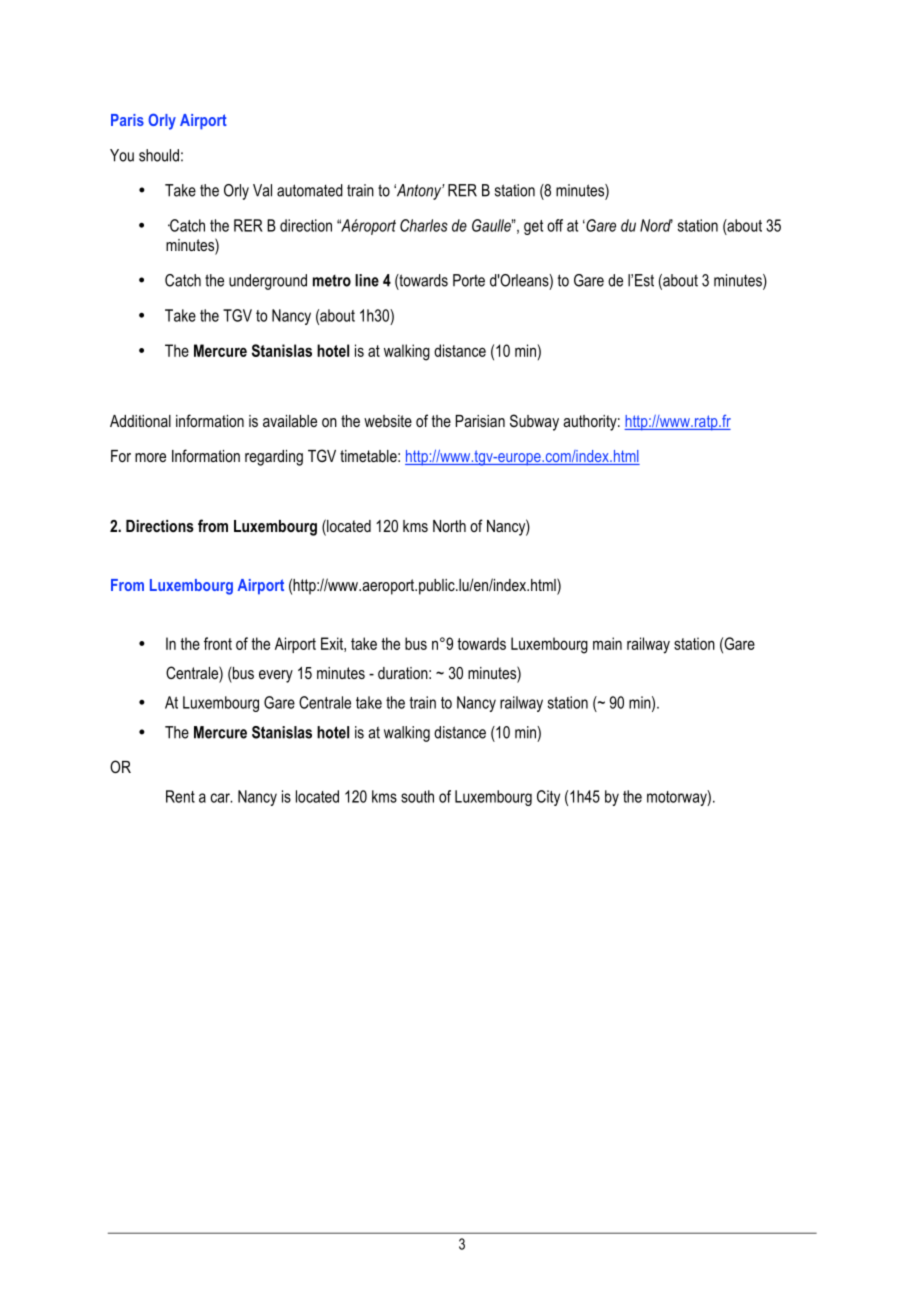 This screenshot has height=1308, width=924. Describe the element at coordinates (159, 155) in the screenshot. I see `should` at that location.
